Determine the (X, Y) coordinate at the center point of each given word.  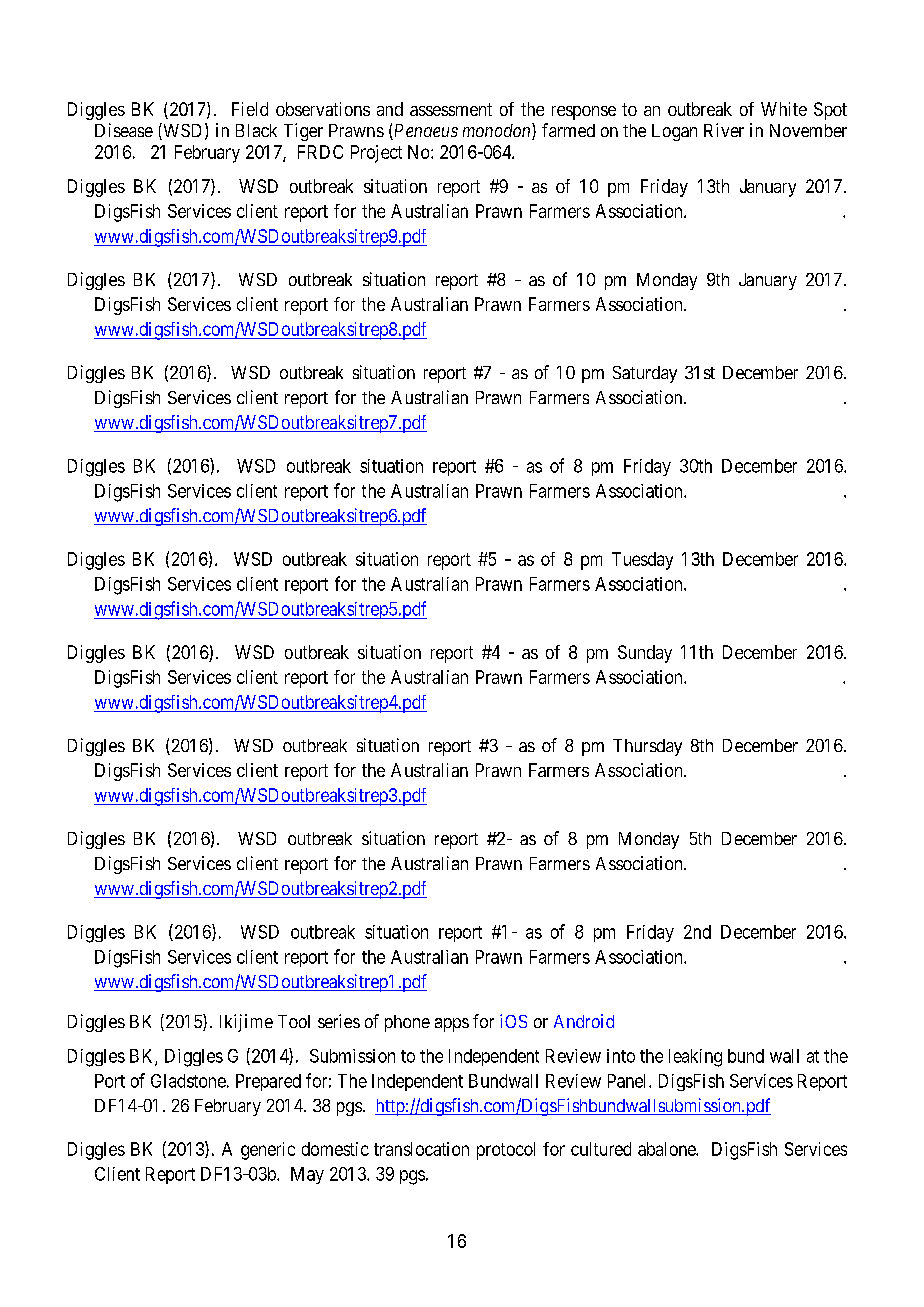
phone (407, 1023)
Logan (674, 132)
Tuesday (642, 561)
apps (452, 1025)
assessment (451, 109)
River (724, 130)
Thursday (647, 747)
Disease (124, 130)
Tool (294, 1021)
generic (268, 1151)
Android (584, 1021)
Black (256, 130)
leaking (695, 1058)
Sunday (645, 654)
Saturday (645, 374)
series (339, 1021)
